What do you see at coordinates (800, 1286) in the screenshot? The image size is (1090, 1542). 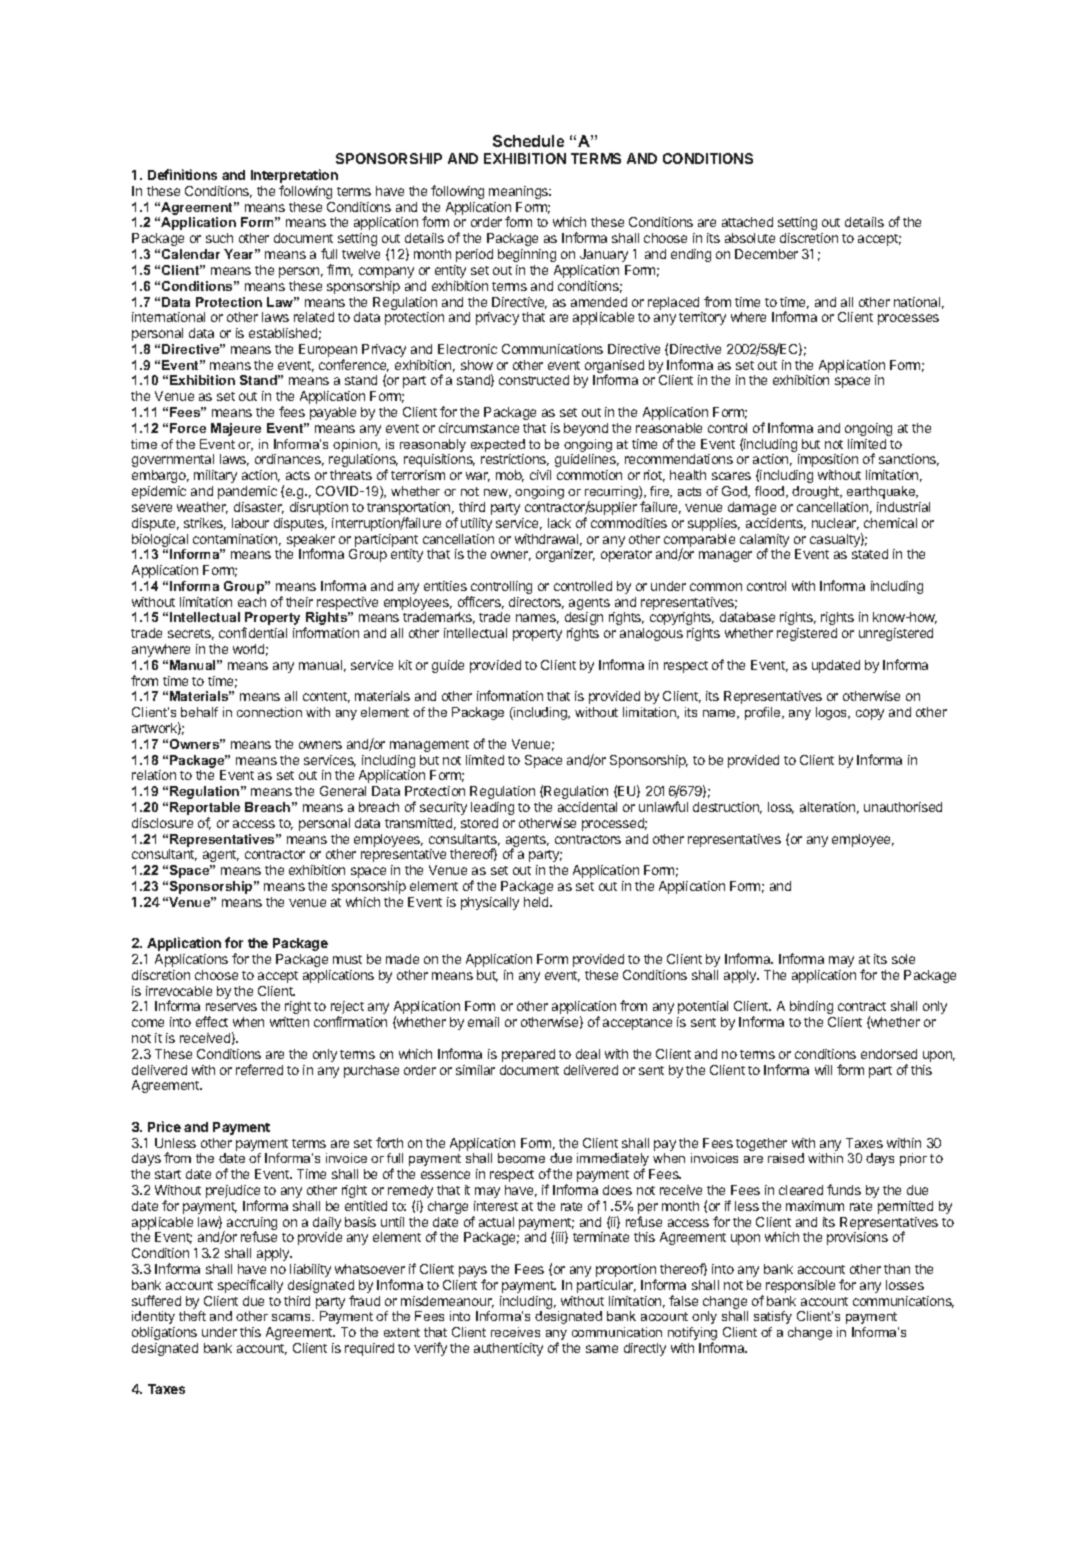 I see `responsible` at bounding box center [800, 1286].
